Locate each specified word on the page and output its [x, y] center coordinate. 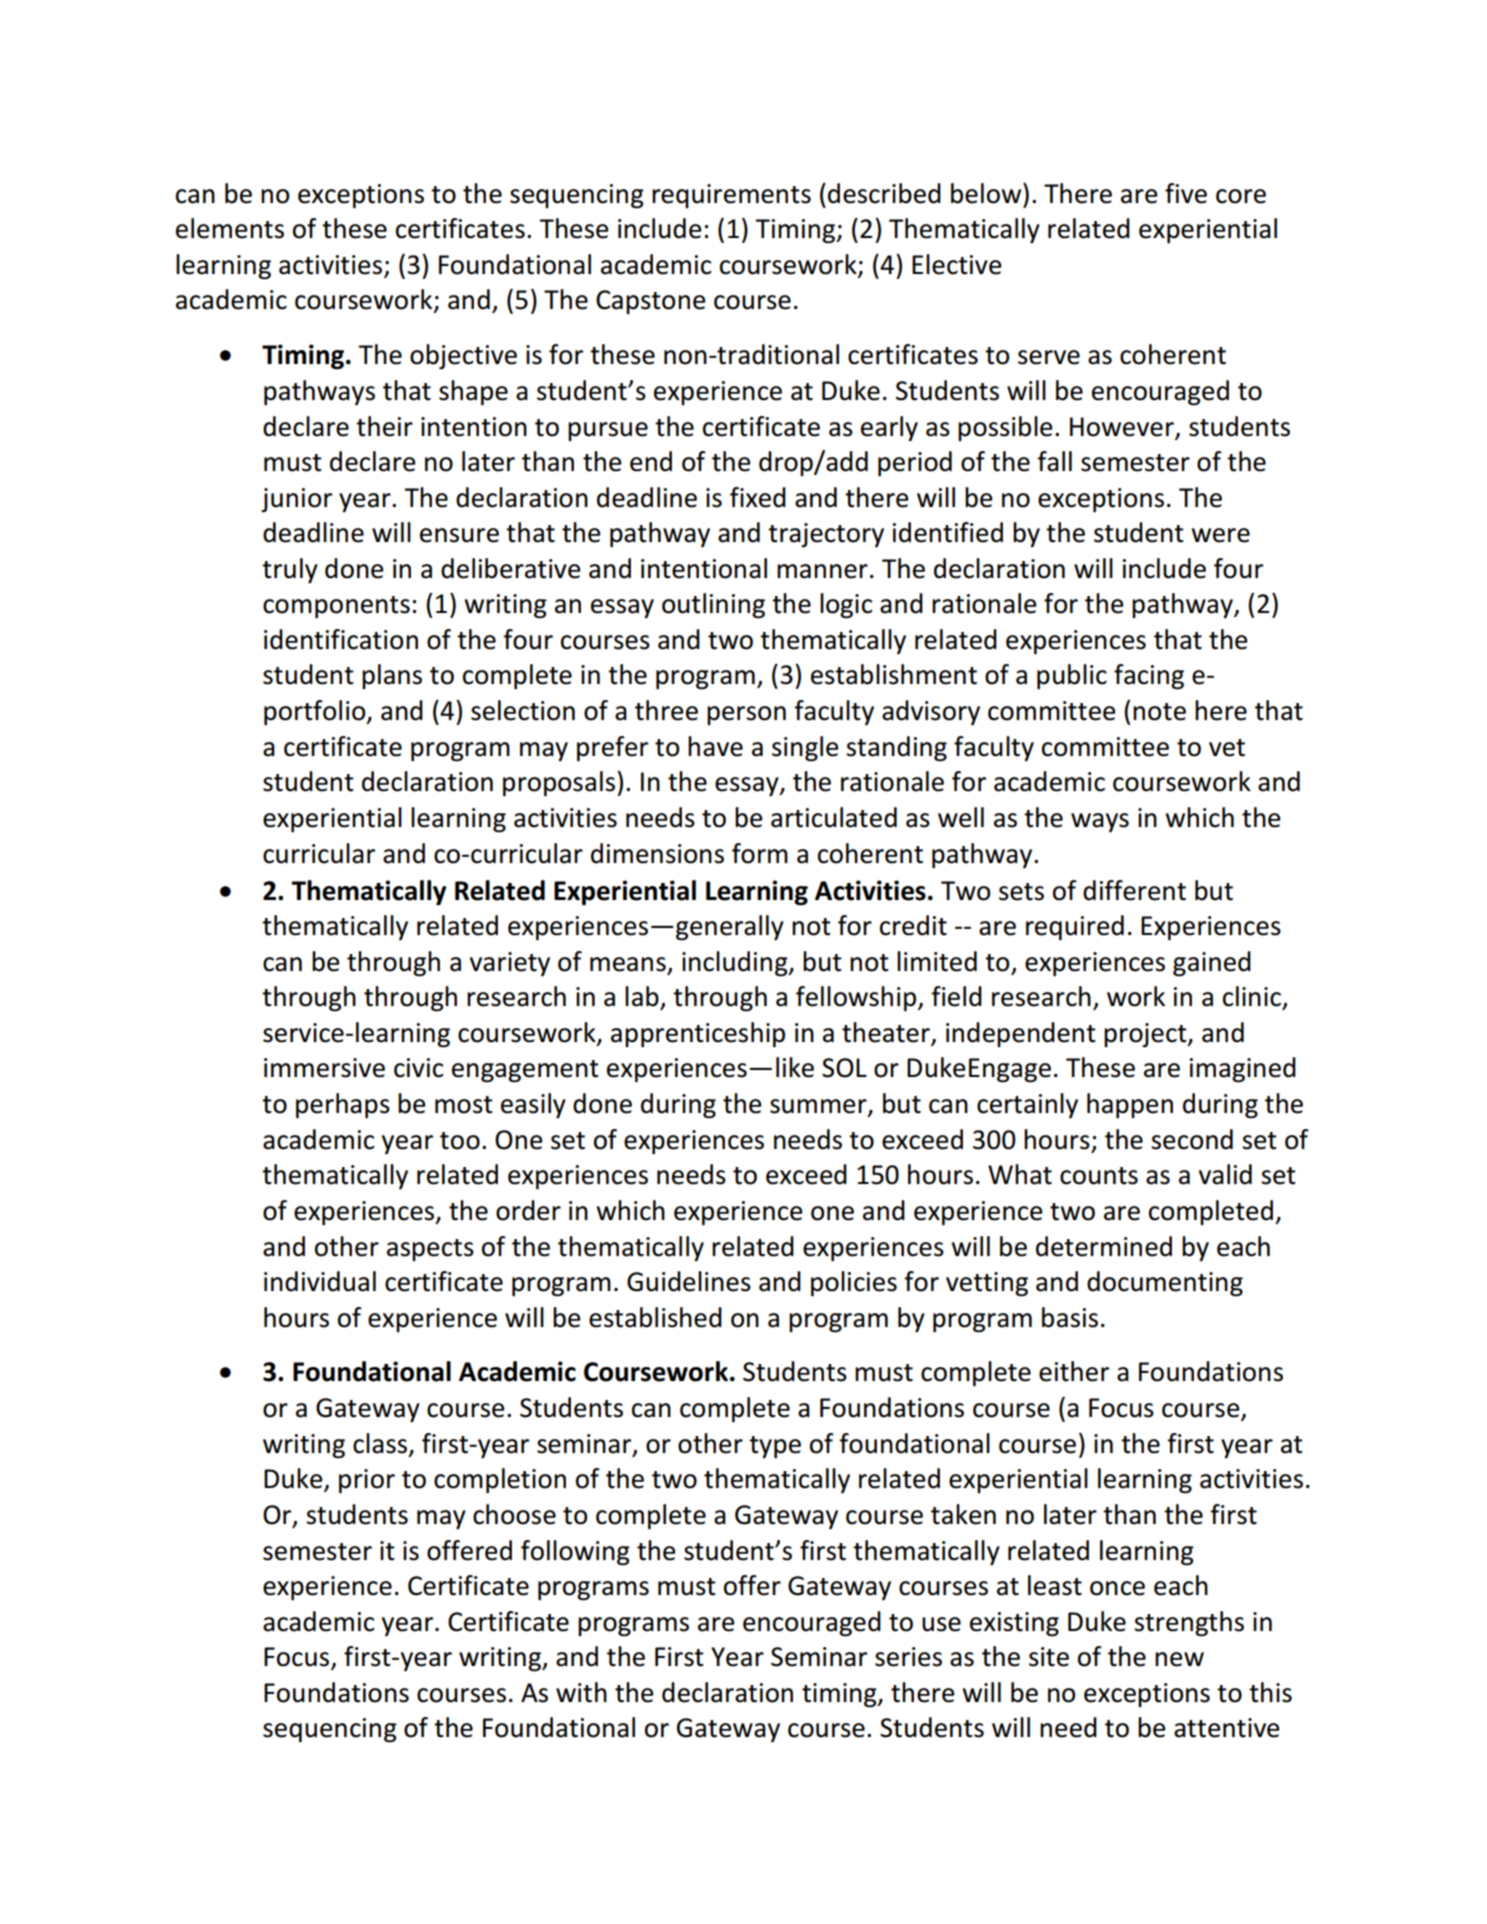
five [1186, 193]
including [736, 964]
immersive [324, 1068]
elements [230, 228]
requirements [731, 196]
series [908, 1657]
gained [1212, 964]
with [581, 1692]
